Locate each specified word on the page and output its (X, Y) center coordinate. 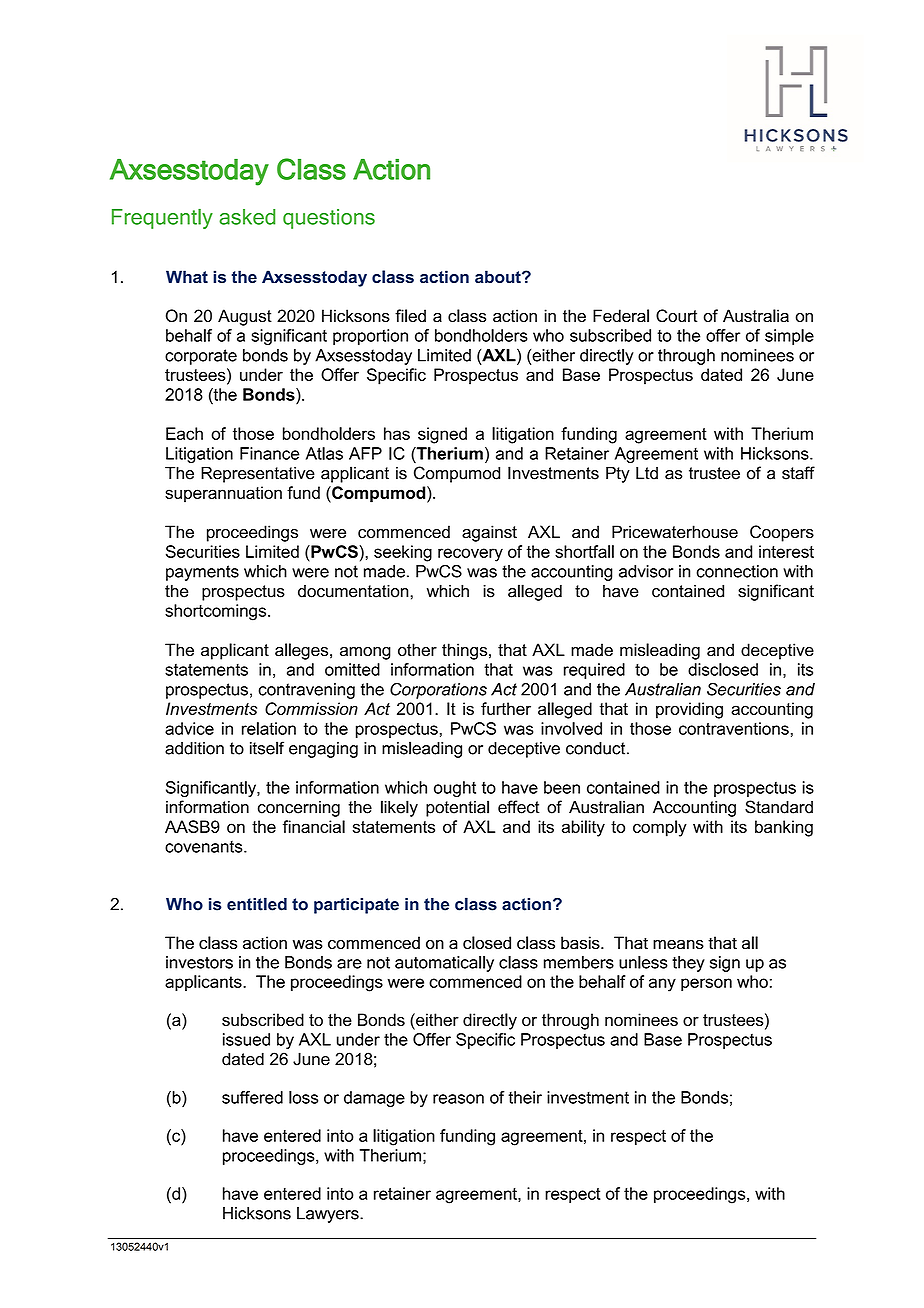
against (489, 533)
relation (269, 728)
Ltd (647, 473)
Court (677, 315)
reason (458, 1099)
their (525, 1097)
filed (410, 315)
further (506, 708)
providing (689, 710)
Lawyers (329, 1215)
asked (247, 217)
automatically (444, 964)
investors (199, 962)
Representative (258, 474)
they (688, 964)
